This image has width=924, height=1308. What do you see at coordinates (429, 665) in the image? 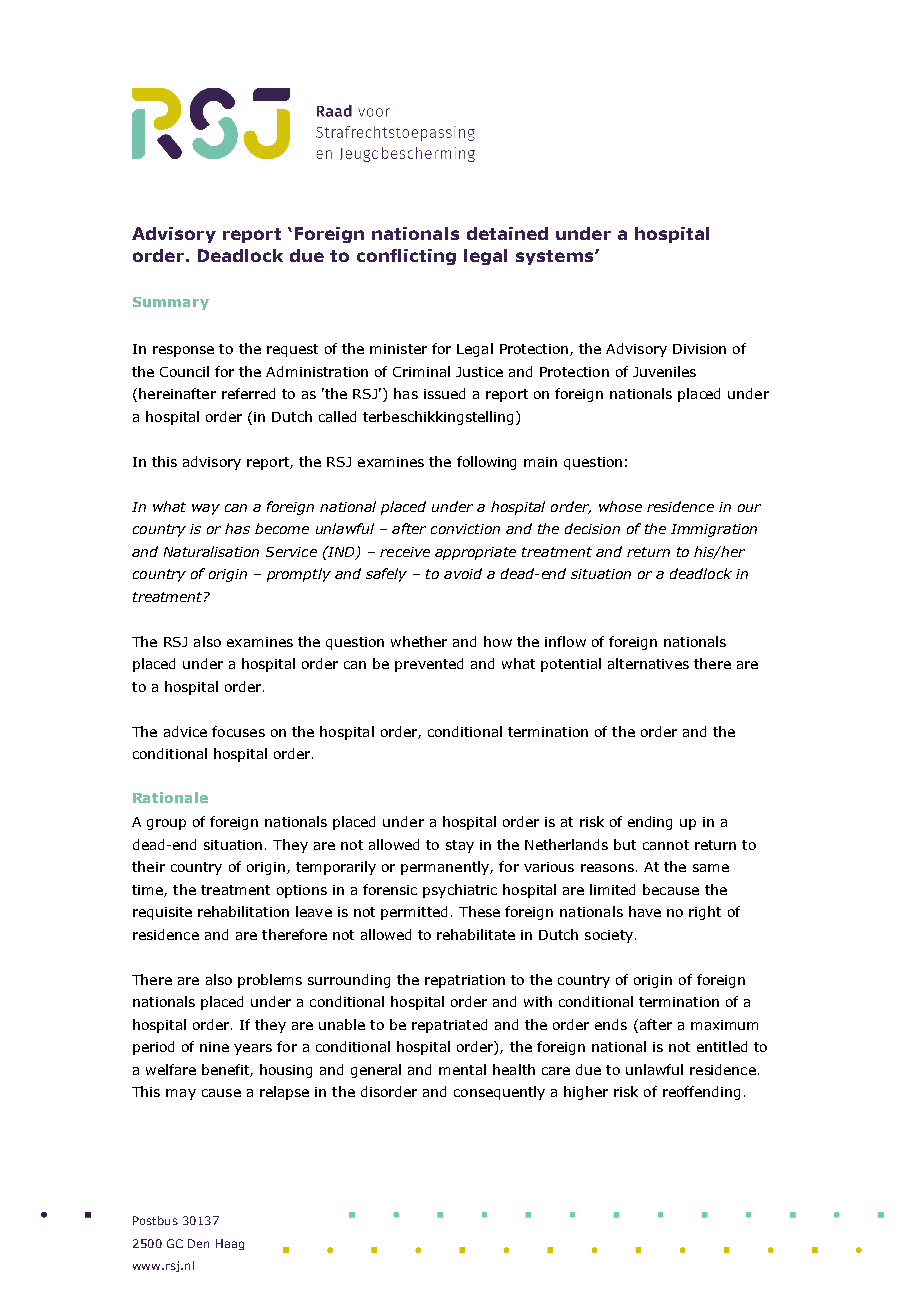
I see `prevented` at bounding box center [429, 665].
